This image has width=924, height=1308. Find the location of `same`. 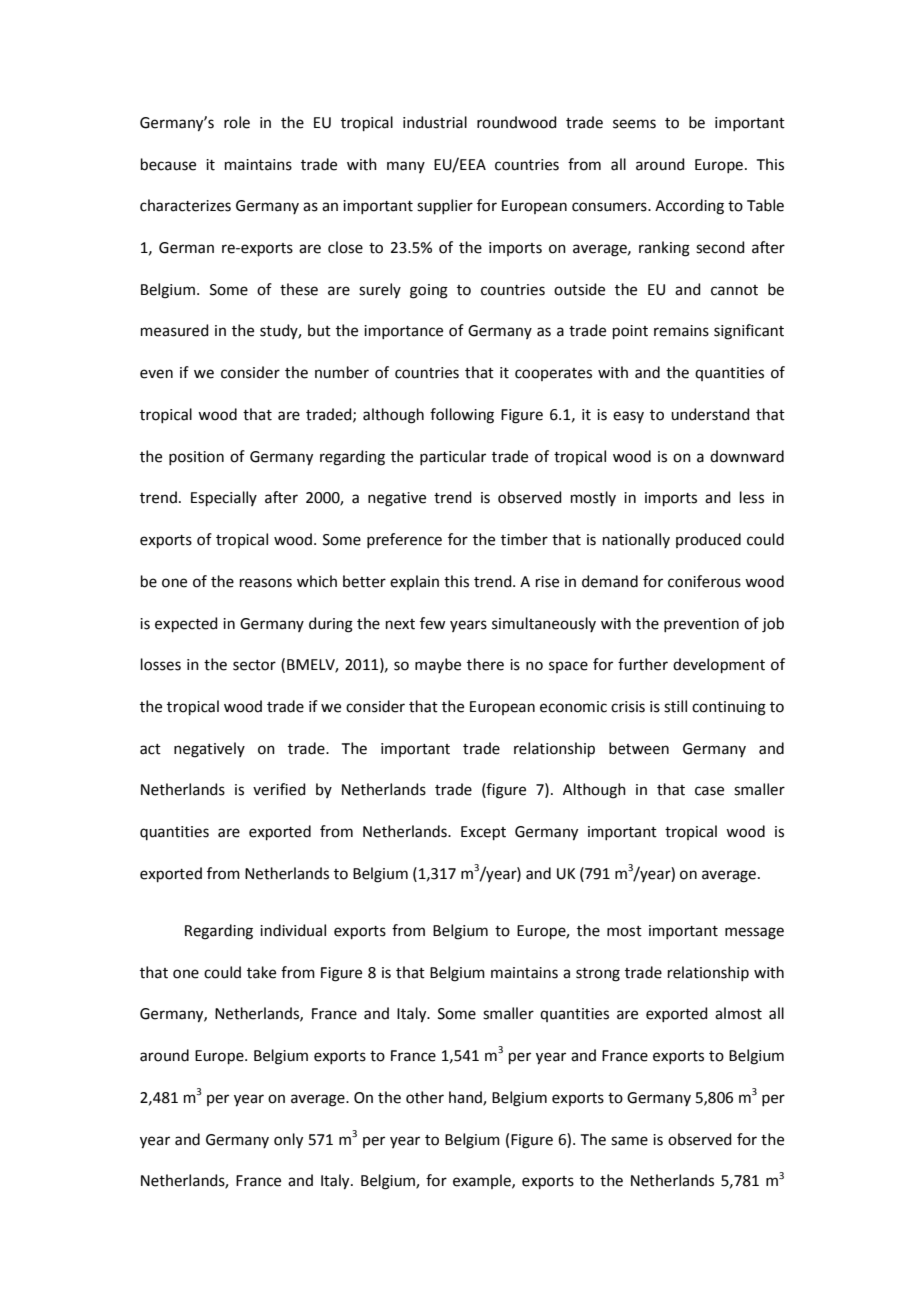

same is located at coordinates (629, 1141).
